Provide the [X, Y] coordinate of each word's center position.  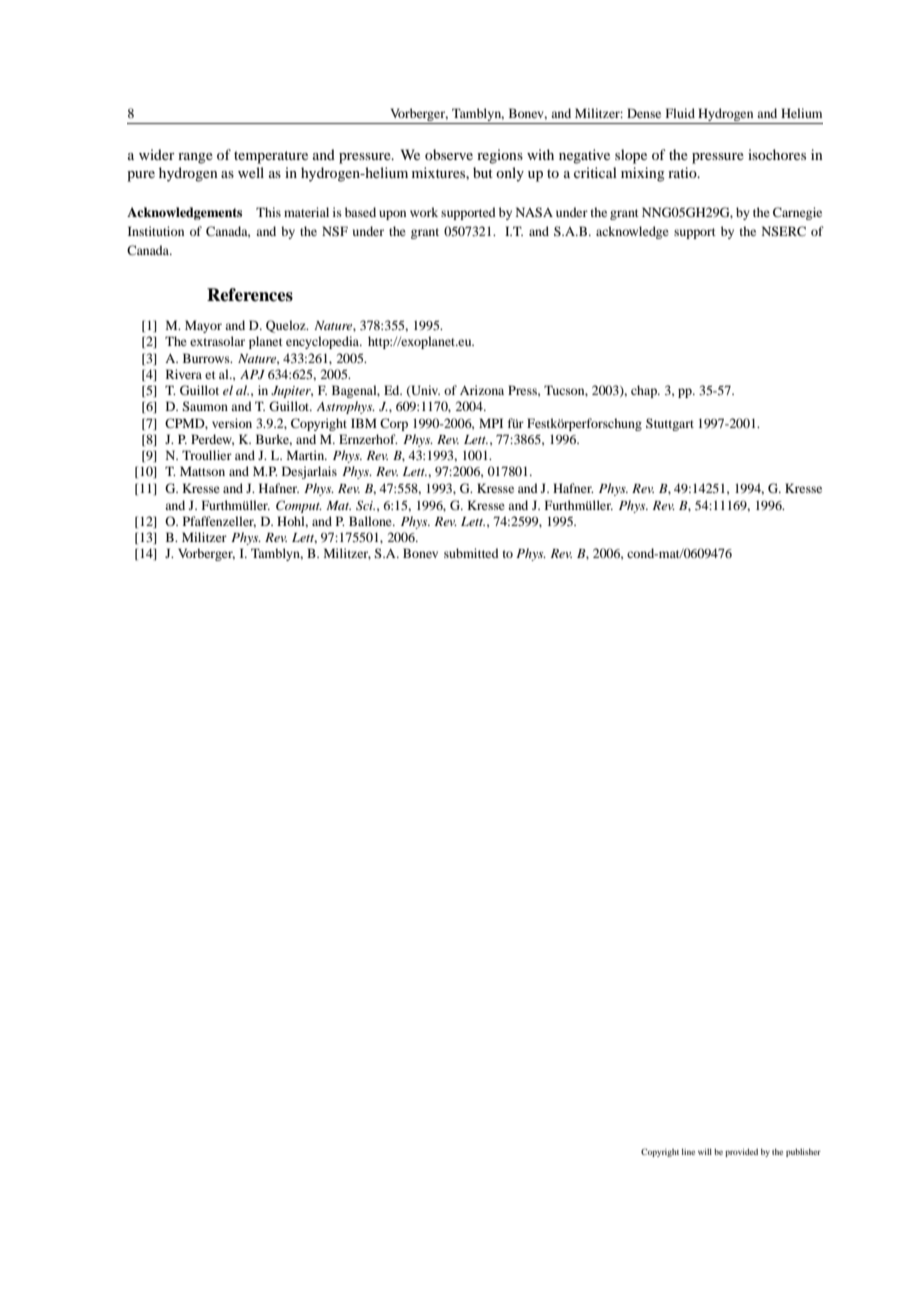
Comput [299, 506]
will [705, 1152]
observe [449, 154]
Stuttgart [670, 424]
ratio [683, 172]
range [195, 158]
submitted [471, 553]
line [688, 1152]
